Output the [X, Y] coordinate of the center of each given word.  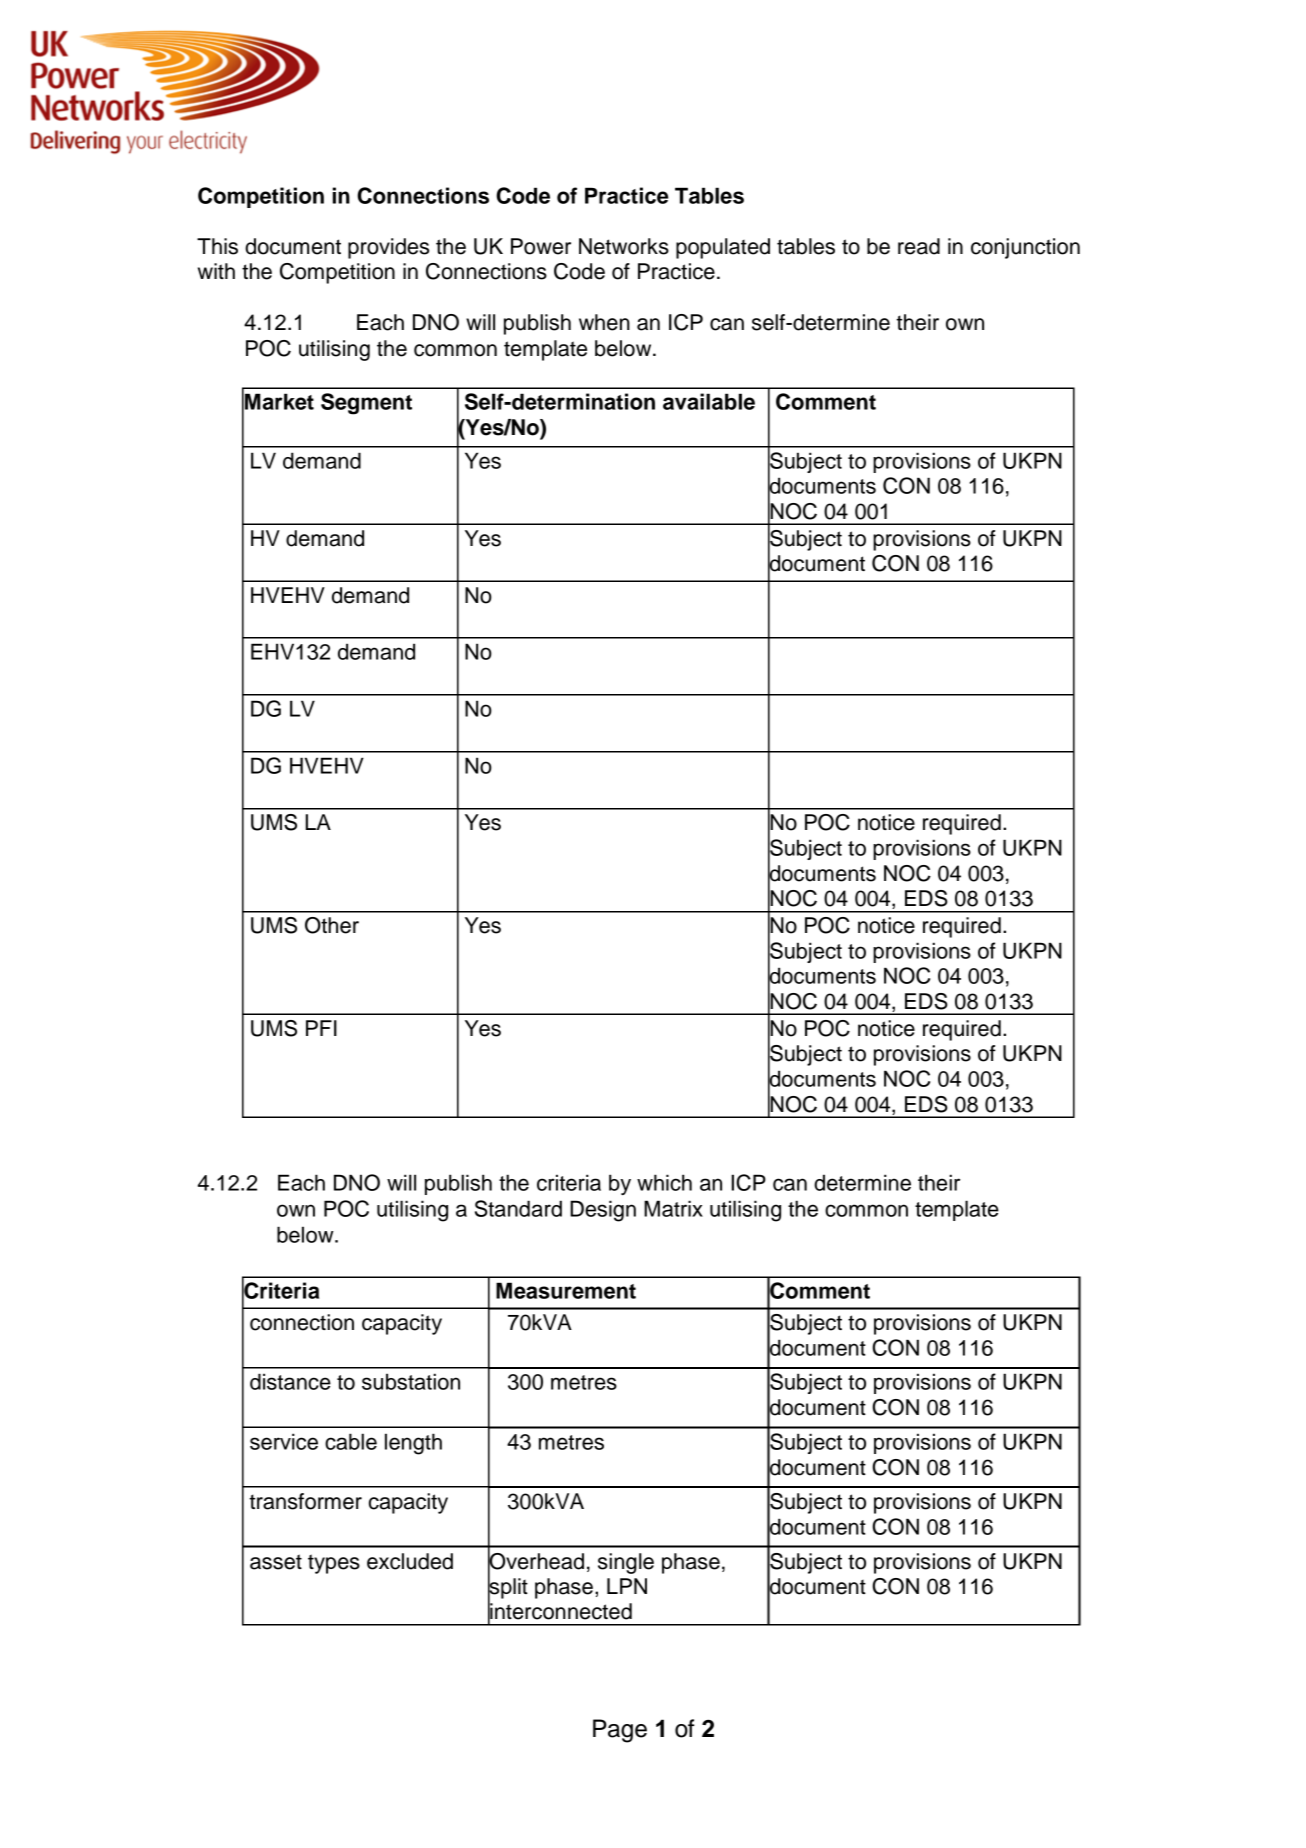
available [709, 401]
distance [290, 1381]
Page [620, 1731]
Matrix [673, 1208]
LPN [627, 1586]
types [334, 1564]
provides [388, 248]
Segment [366, 404]
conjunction [1025, 248]
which [664, 1182]
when [604, 322]
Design [603, 1211]
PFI [321, 1028]
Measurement [566, 1290]
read [919, 246]
